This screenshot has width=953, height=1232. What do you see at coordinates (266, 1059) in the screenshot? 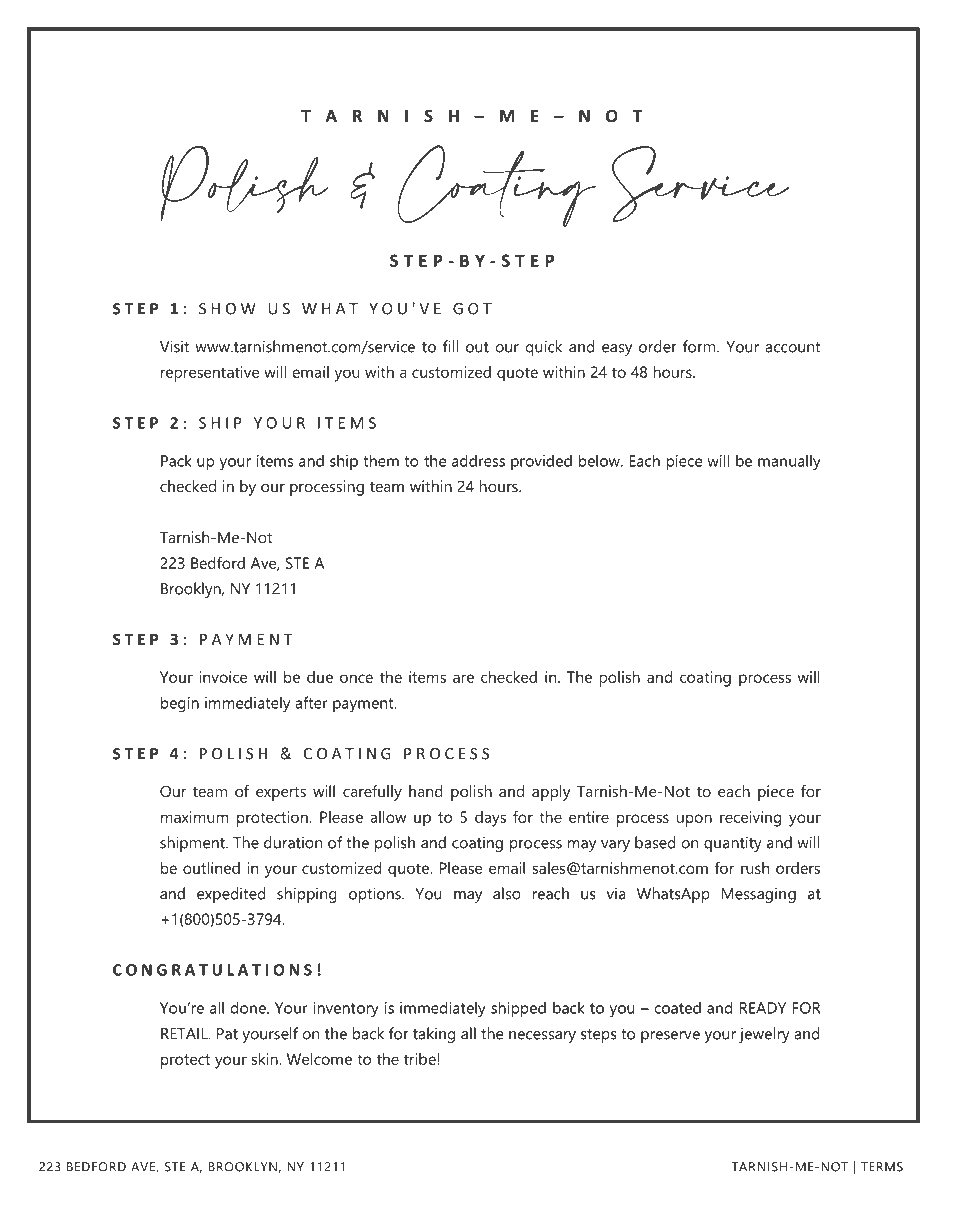
I see `skin` at bounding box center [266, 1059].
